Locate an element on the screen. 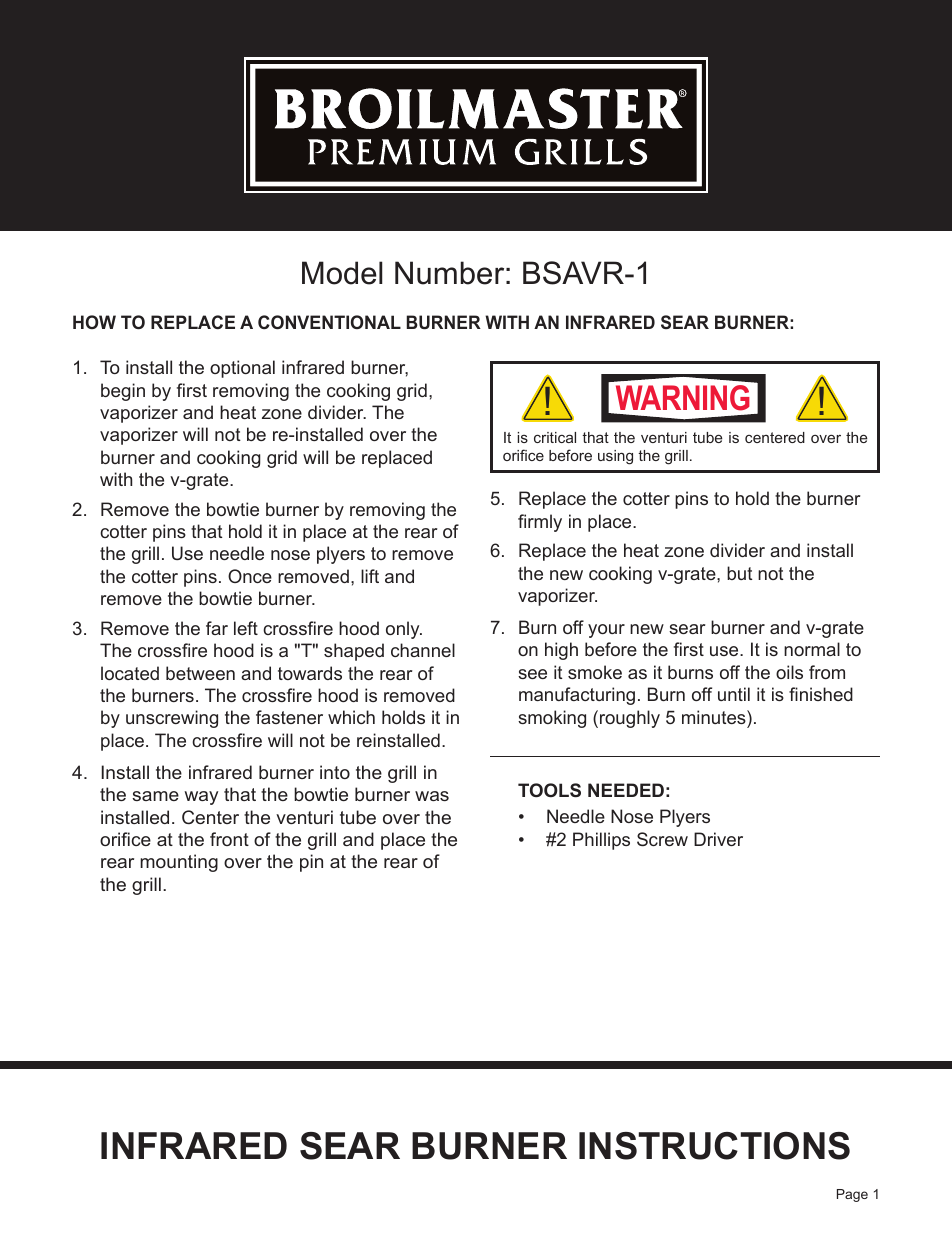  HOW is located at coordinates (94, 322).
